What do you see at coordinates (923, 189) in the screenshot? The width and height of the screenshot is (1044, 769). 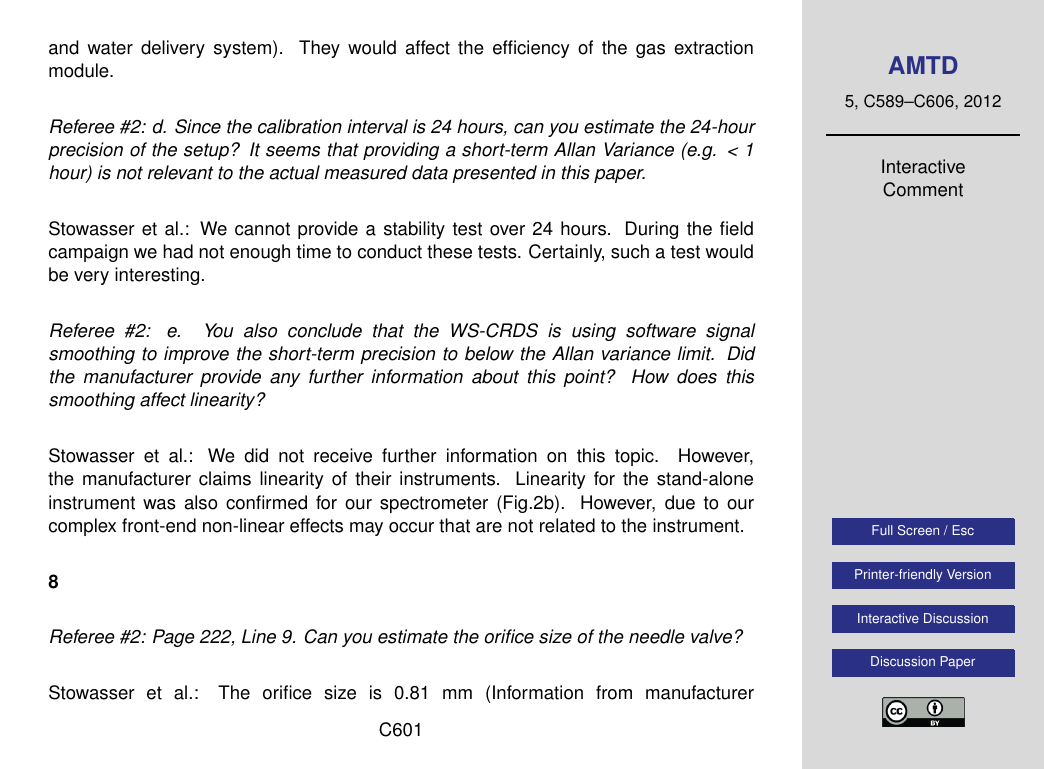 I see `Comment` at bounding box center [923, 189].
